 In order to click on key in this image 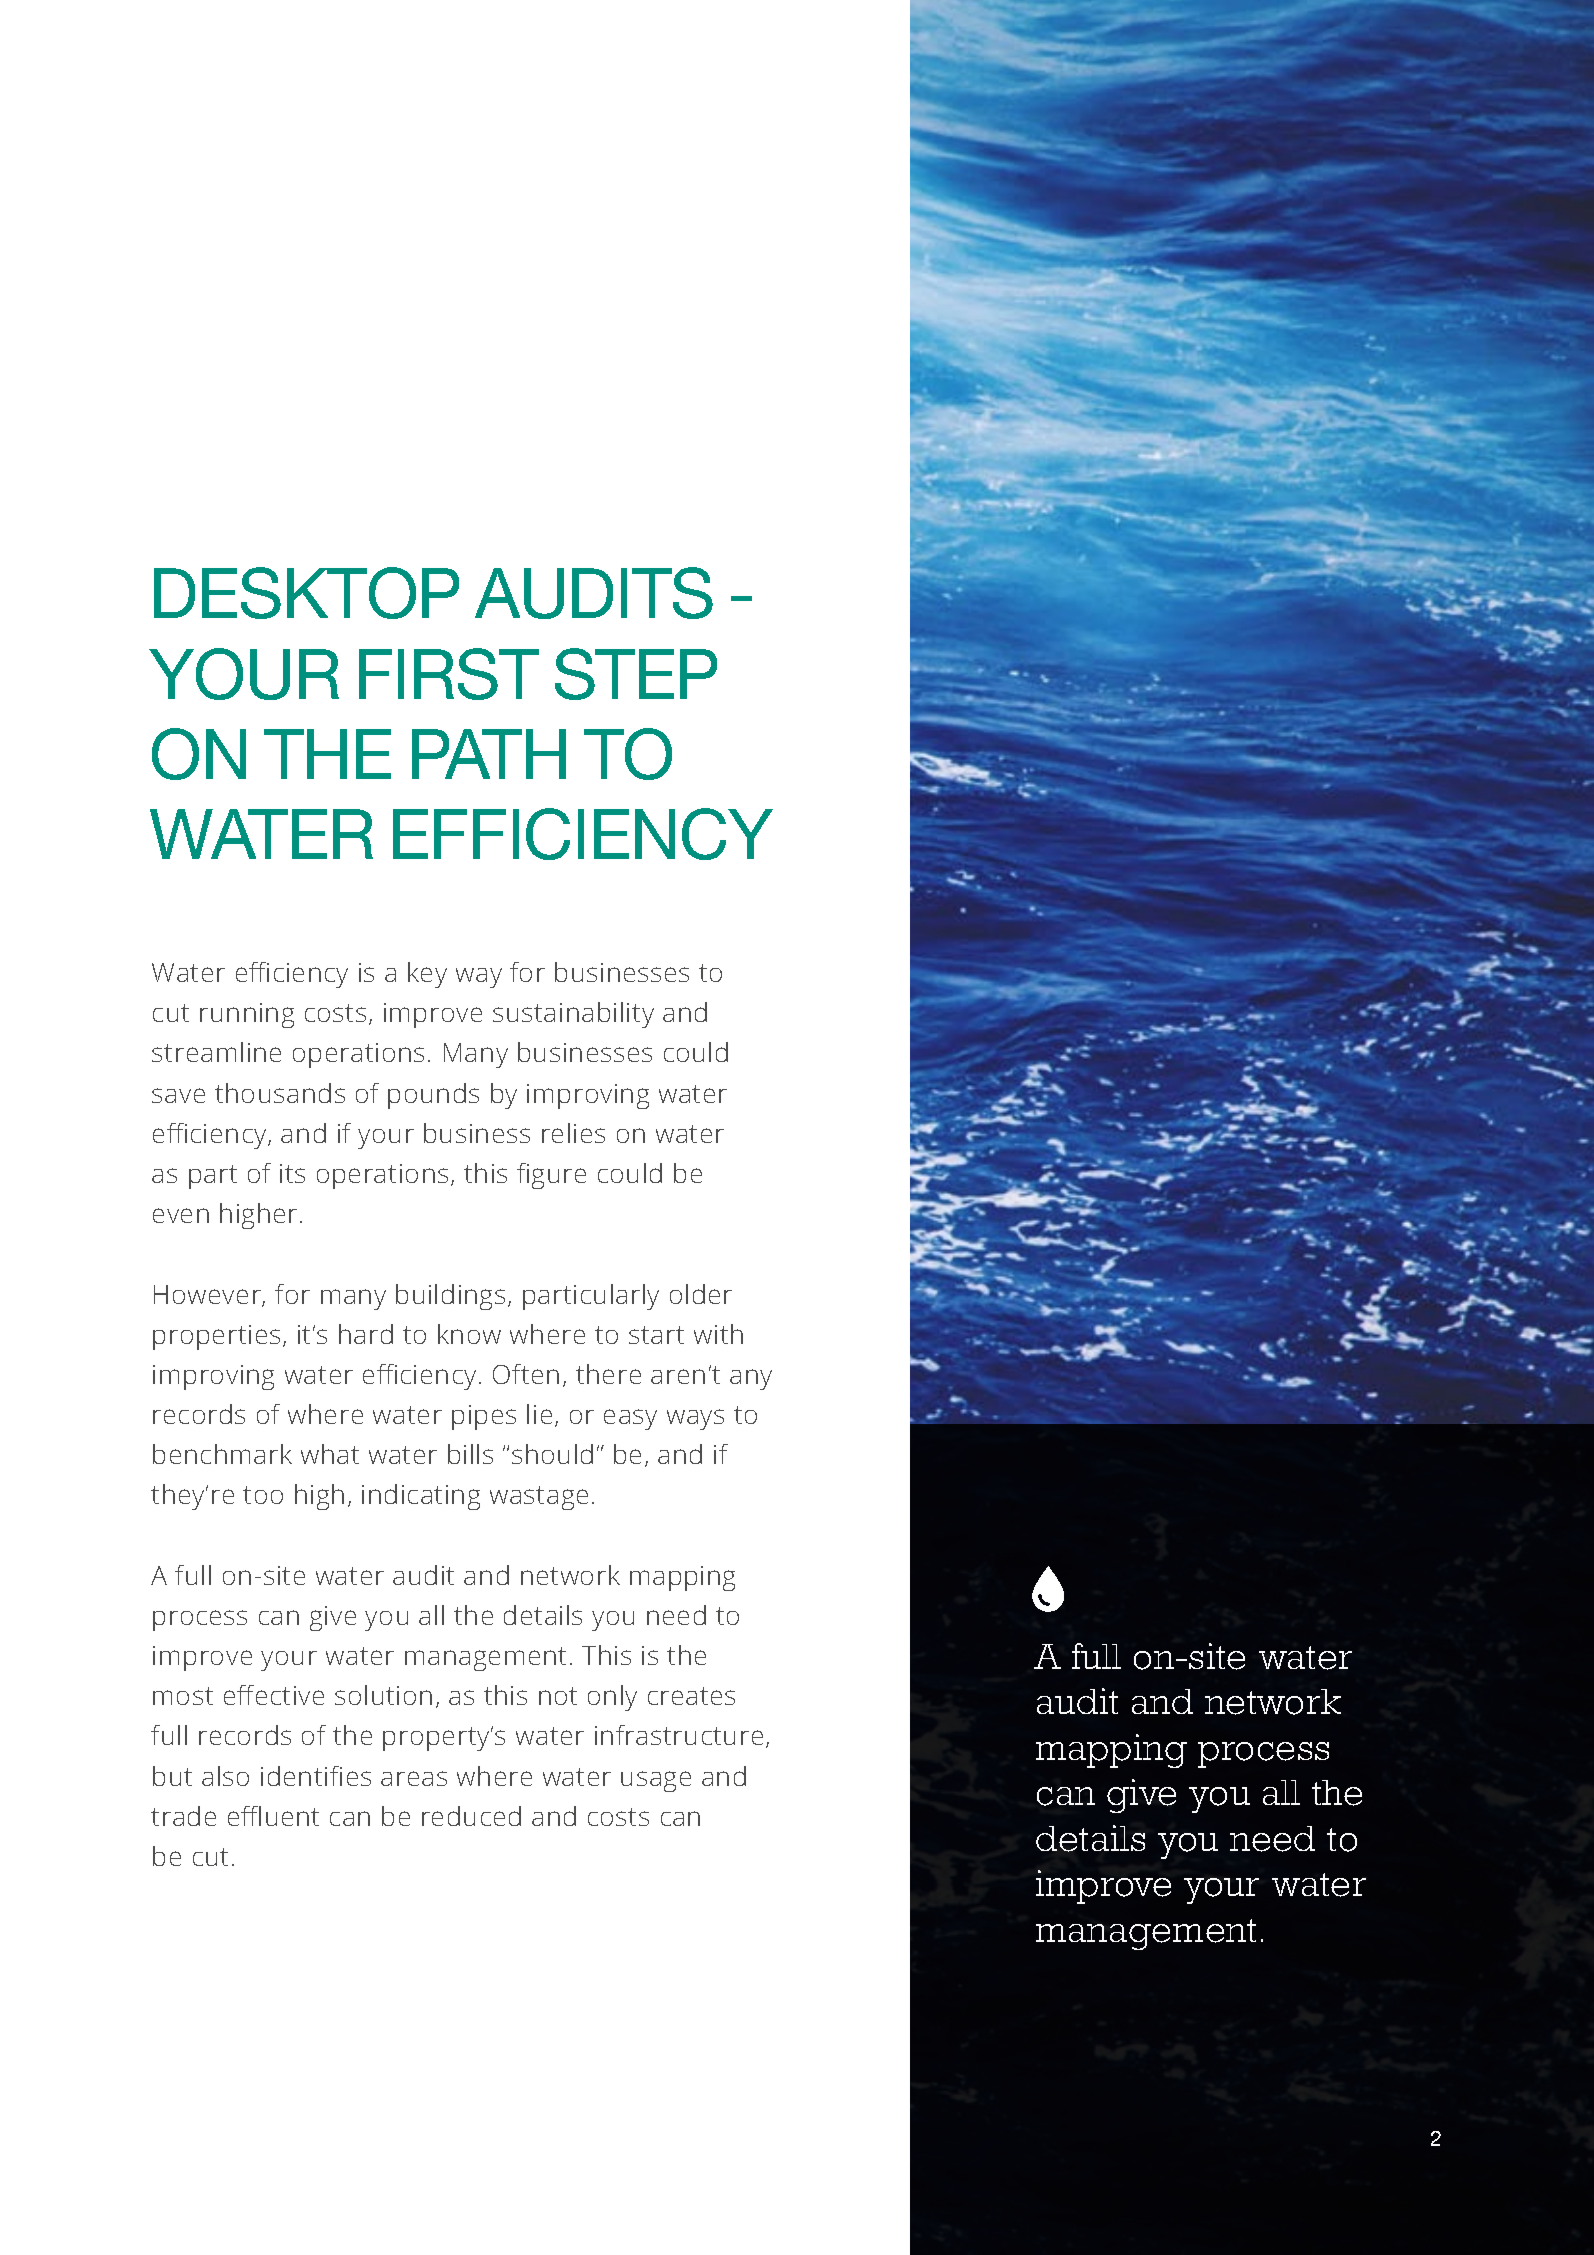, I will do `click(427, 975)`.
